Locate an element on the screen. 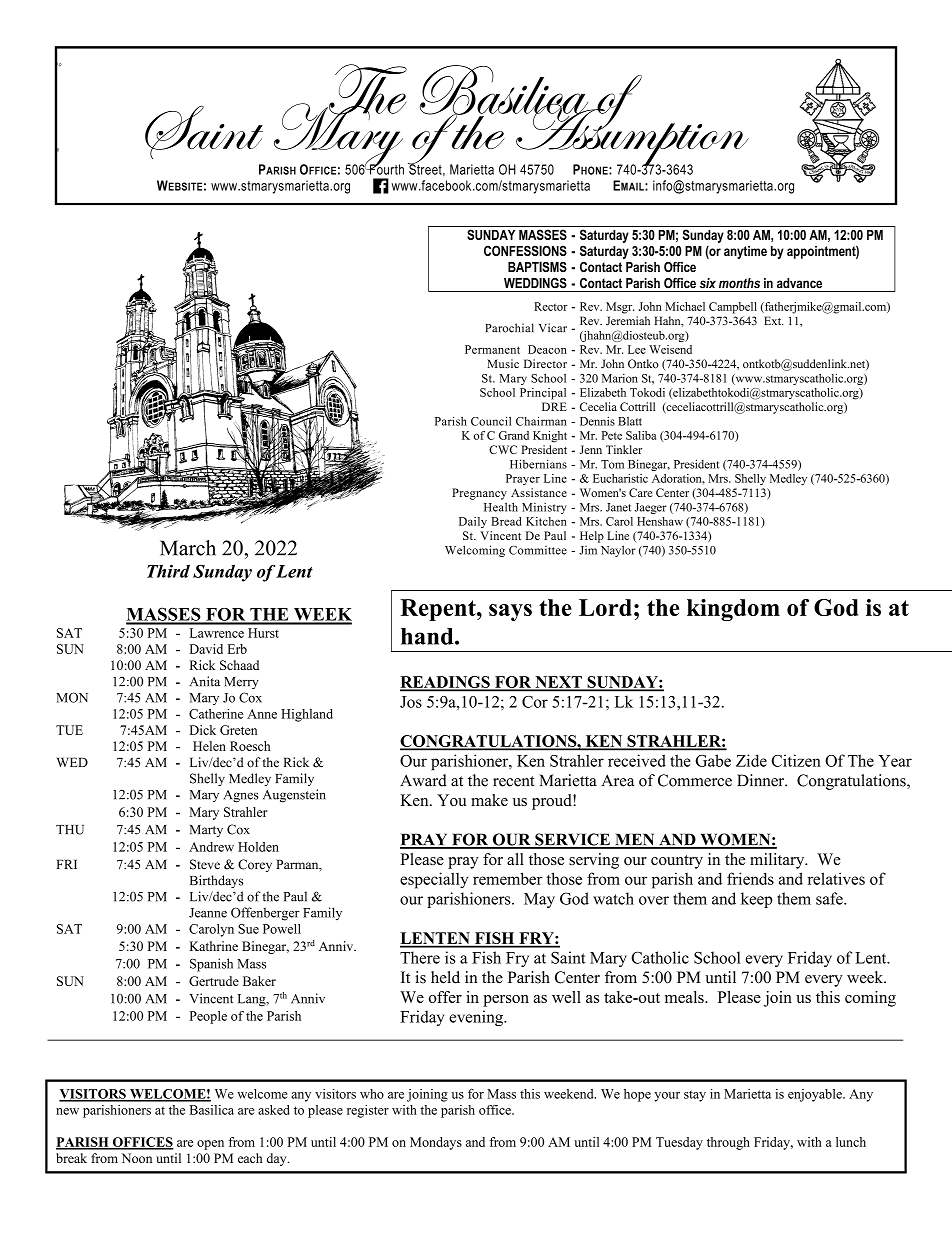 The image size is (952, 1233). Fourth is located at coordinates (386, 168).
